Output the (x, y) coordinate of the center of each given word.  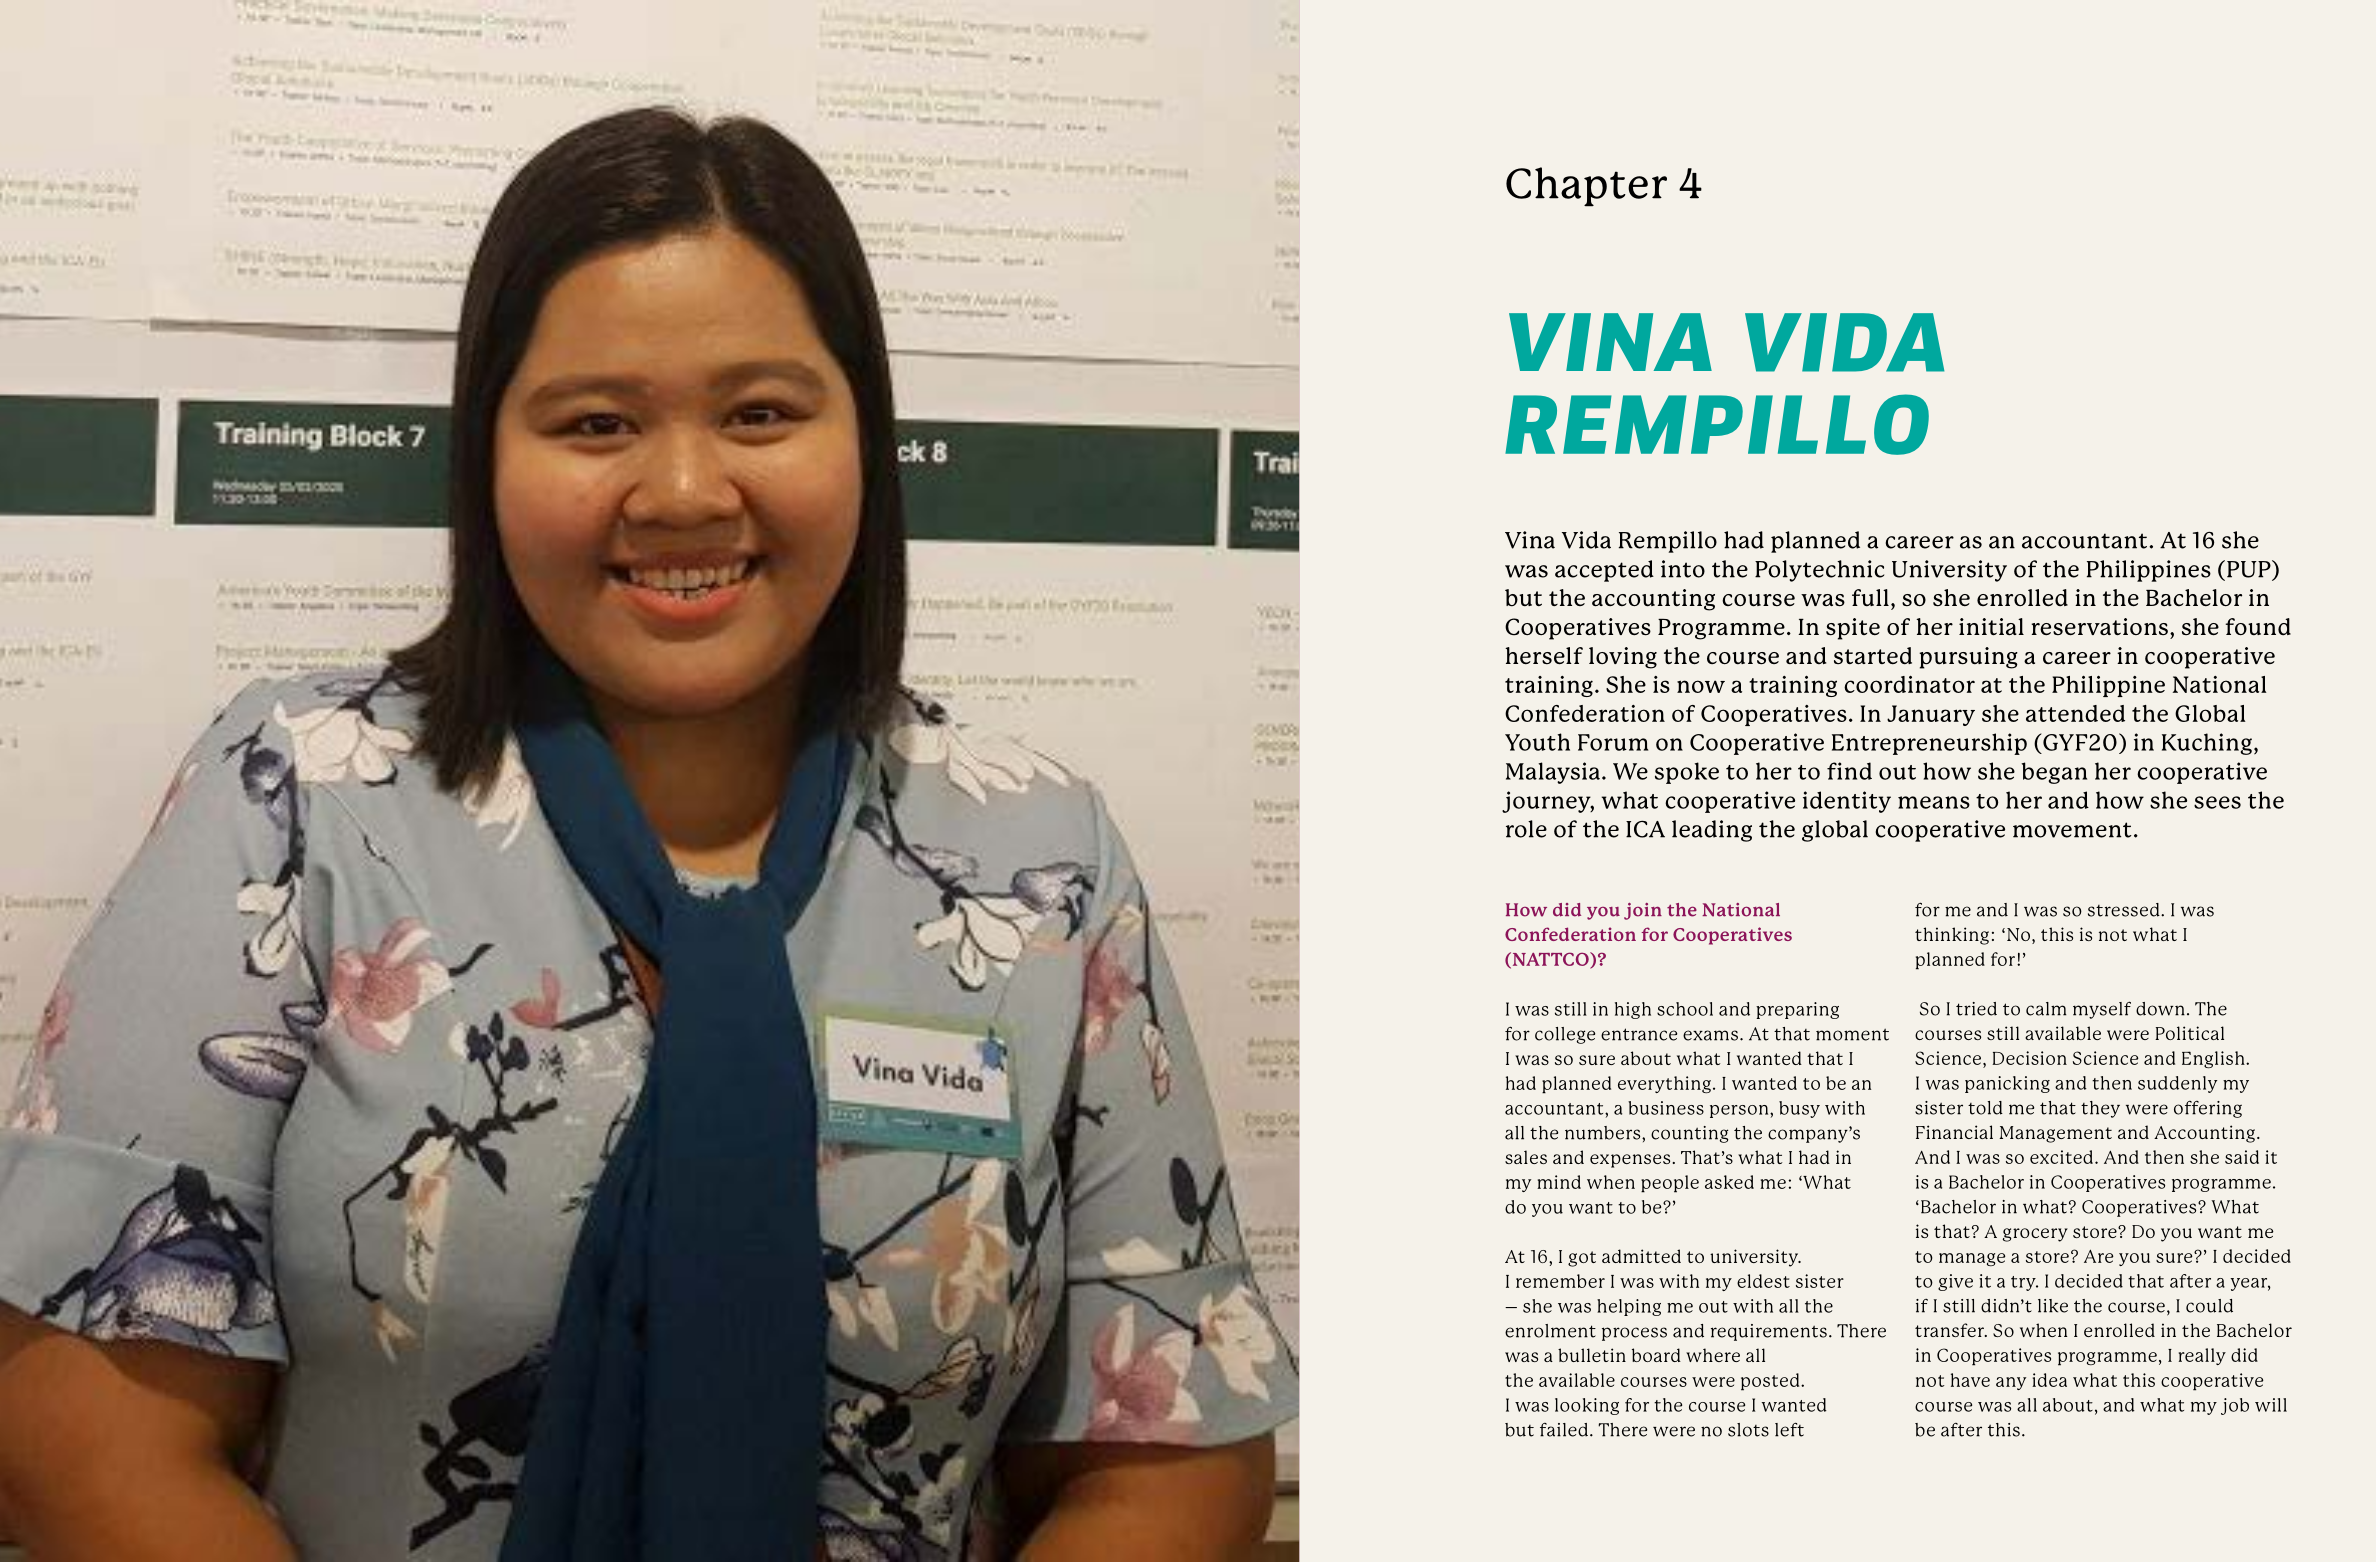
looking (1587, 1406)
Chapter (1586, 187)
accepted (1604, 571)
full (1870, 597)
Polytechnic (1819, 571)
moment (1852, 1034)
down (2160, 1009)
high (1633, 1010)
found (2258, 626)
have (1970, 1380)
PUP (2250, 570)
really (2202, 1356)
